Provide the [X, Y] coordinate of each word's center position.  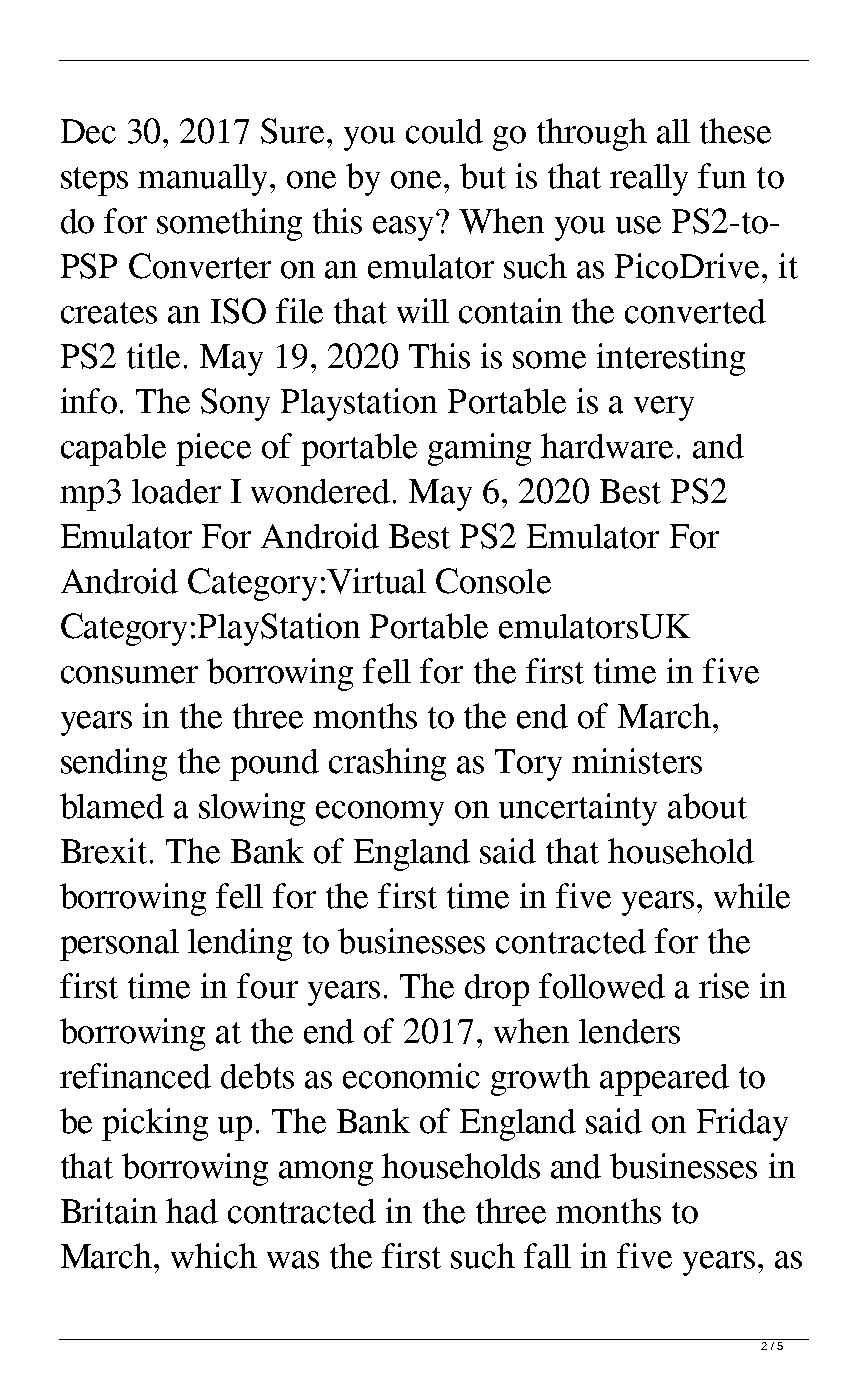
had [192, 1211]
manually [205, 180]
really [649, 180]
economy [380, 813]
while [752, 896]
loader [176, 491]
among [326, 1173]
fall [547, 1256]
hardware [607, 446]
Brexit [106, 851]
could [444, 131]
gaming [479, 449]
